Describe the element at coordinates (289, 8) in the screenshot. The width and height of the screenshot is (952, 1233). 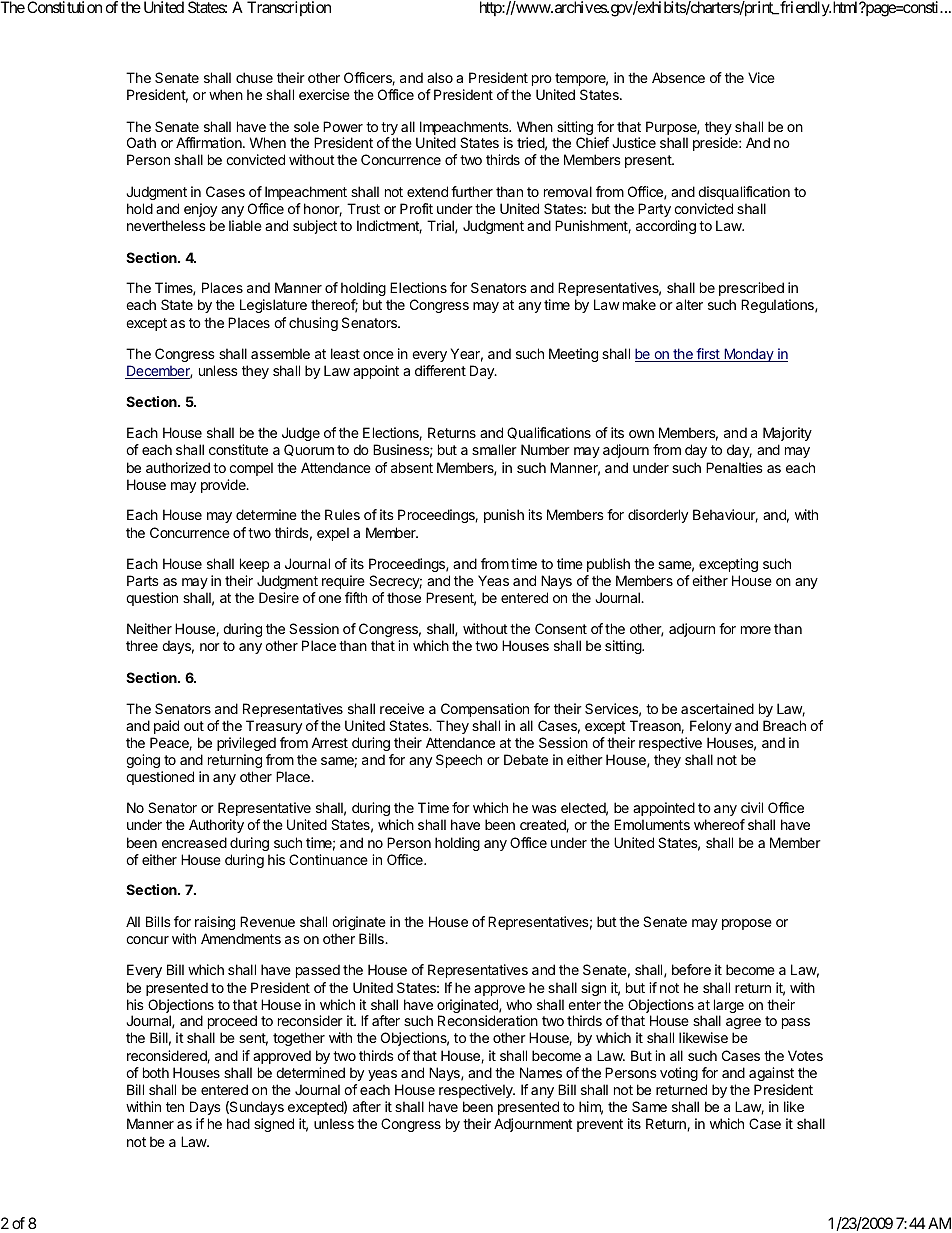
I see `Transcription` at that location.
